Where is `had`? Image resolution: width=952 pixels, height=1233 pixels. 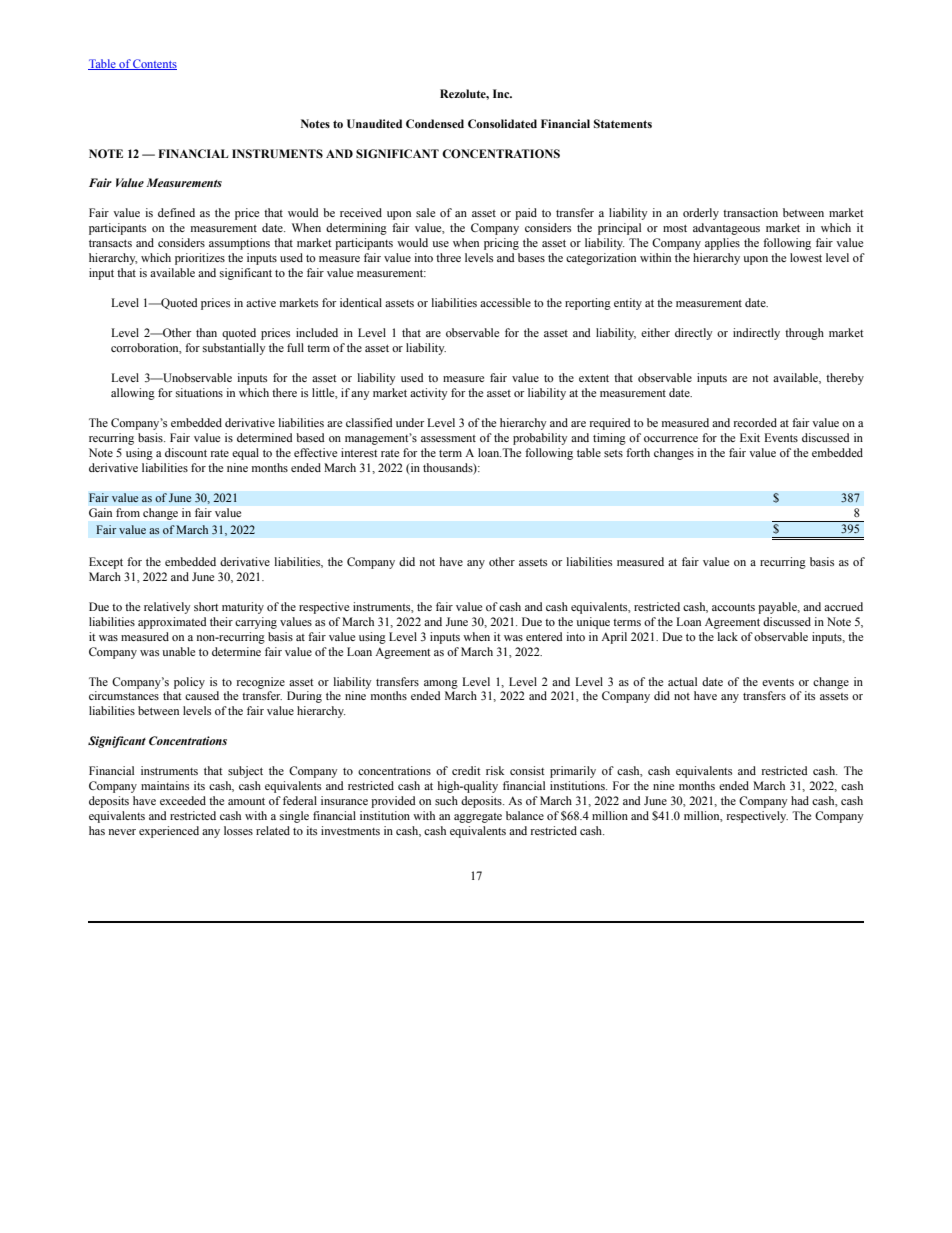
had is located at coordinates (800, 800).
